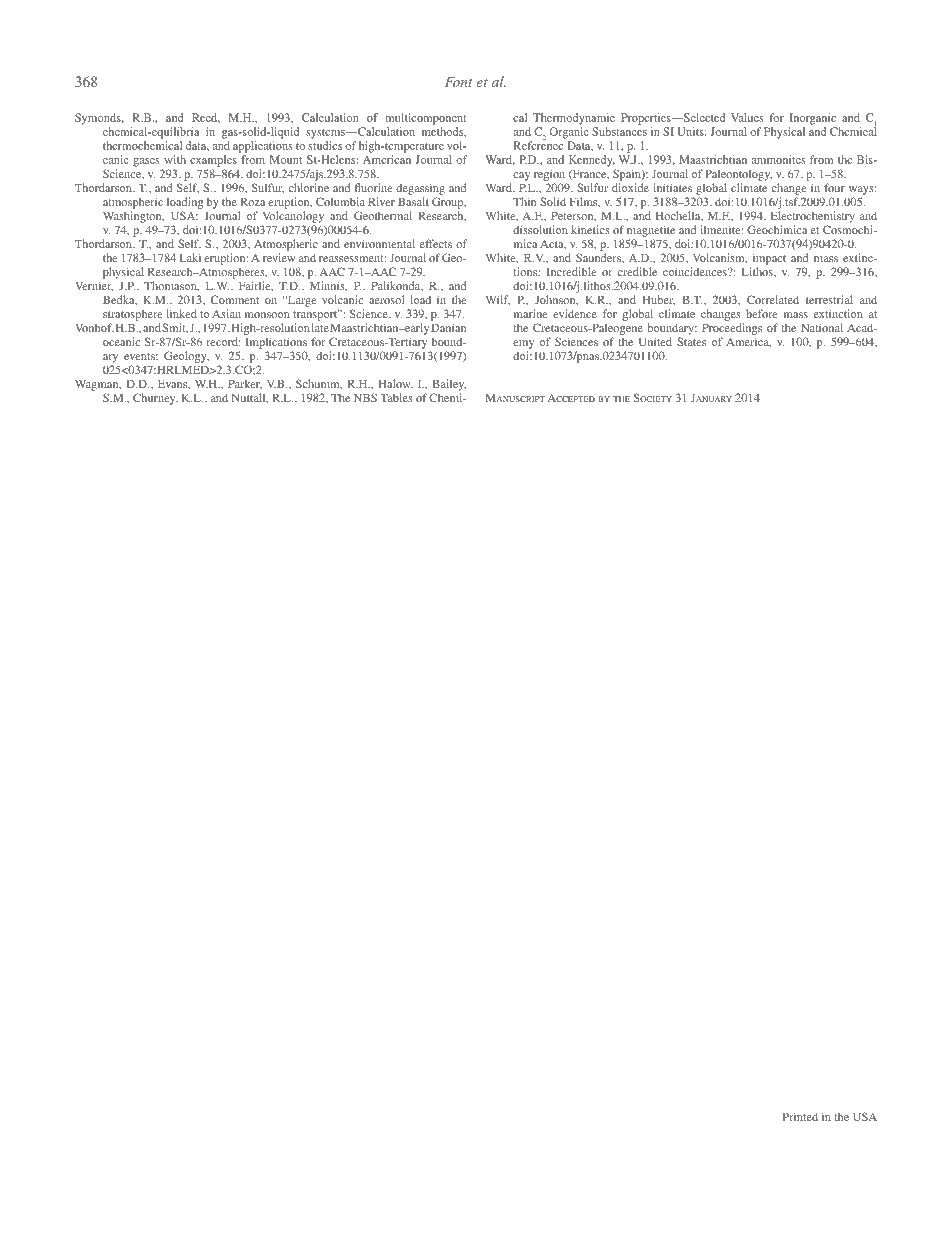 This page has height=1233, width=952. What do you see at coordinates (245, 384) in the page?
I see `Parker` at bounding box center [245, 384].
